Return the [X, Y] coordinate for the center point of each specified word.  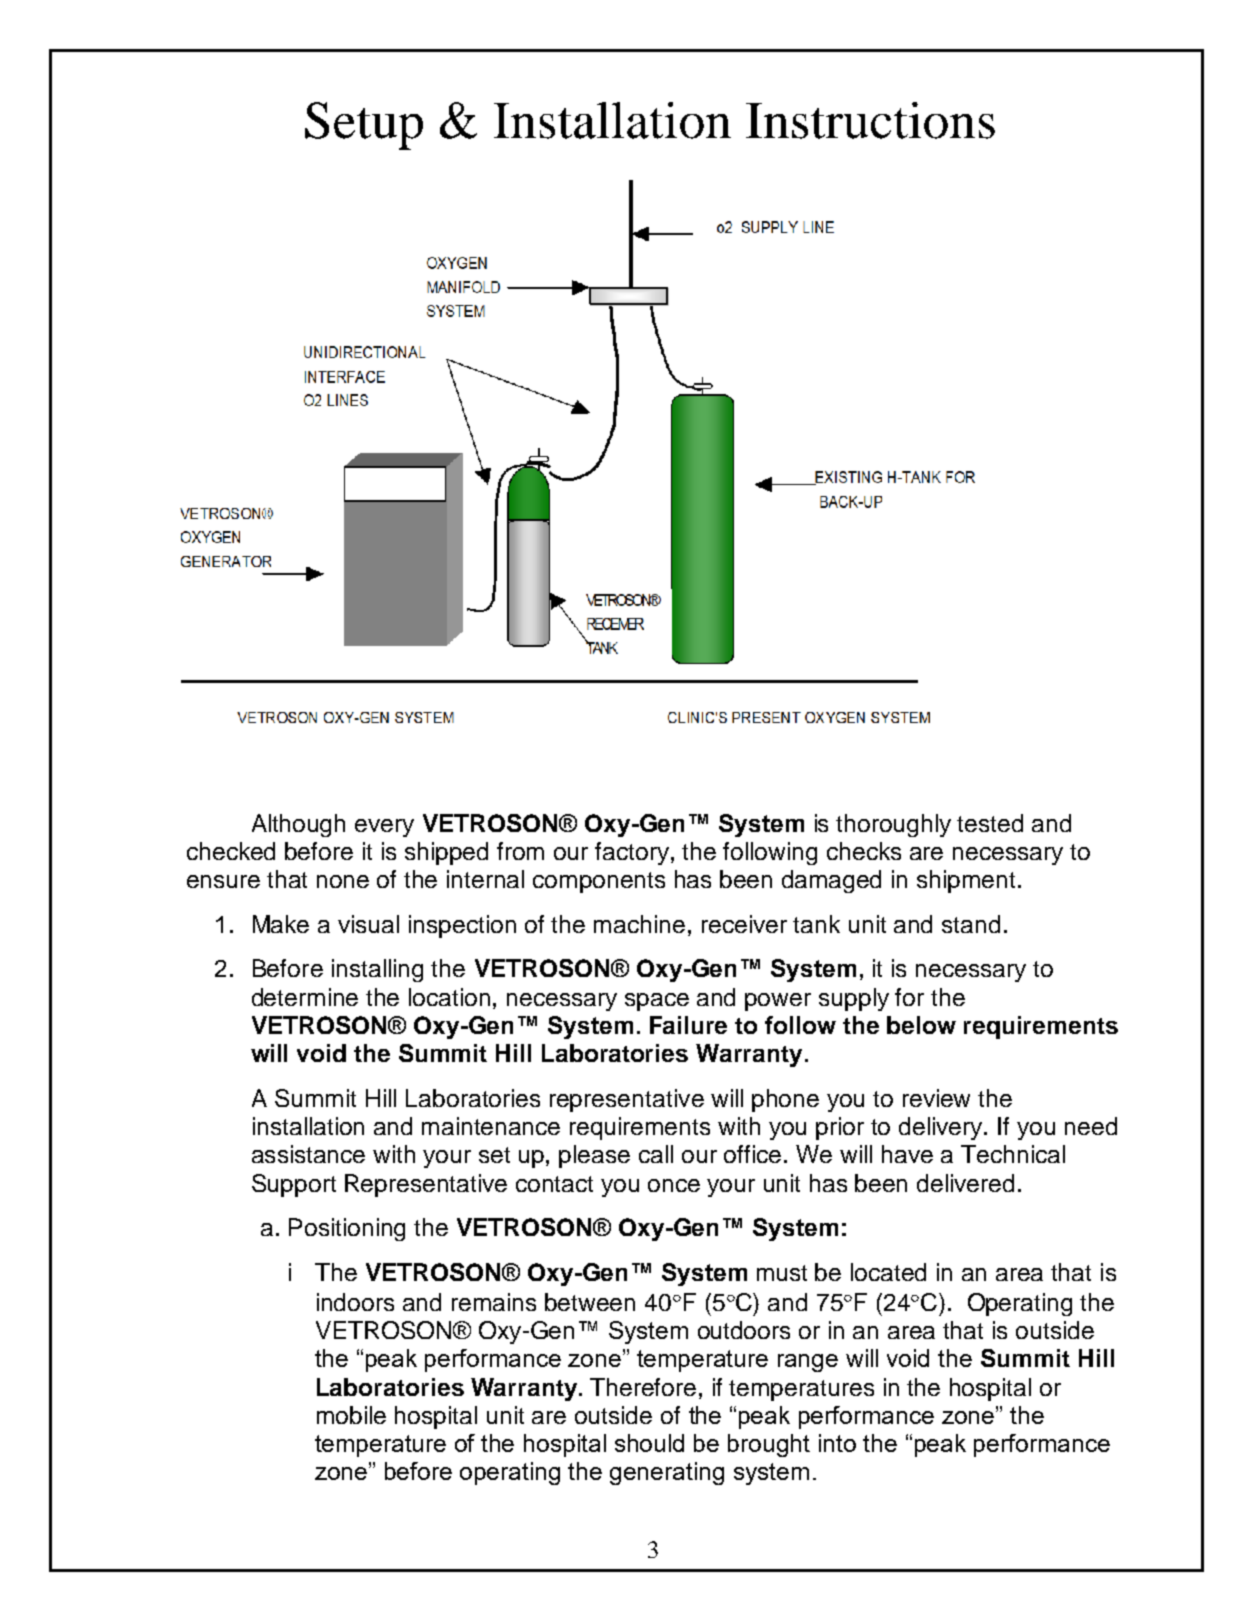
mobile [351, 1415]
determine [305, 997]
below [921, 1025]
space [657, 1002]
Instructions [870, 120]
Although [298, 825]
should [649, 1443]
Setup [364, 126]
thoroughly [893, 825]
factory [633, 853]
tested [990, 823]
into [837, 1443]
